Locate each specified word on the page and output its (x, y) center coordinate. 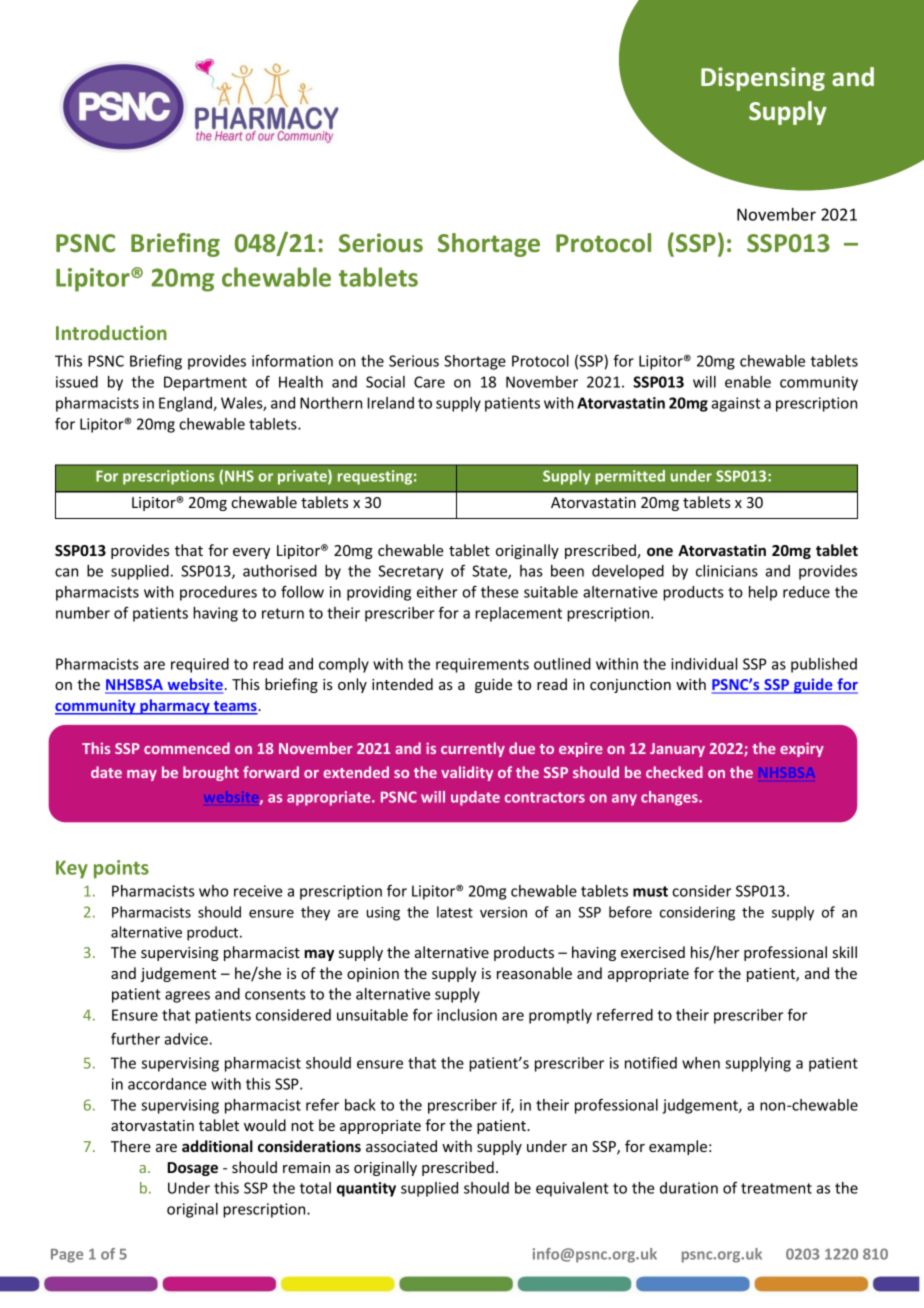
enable (748, 382)
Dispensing (763, 79)
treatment (776, 1188)
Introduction (111, 332)
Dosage (192, 1169)
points (121, 869)
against (735, 404)
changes (670, 798)
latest (455, 912)
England (186, 404)
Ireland (391, 403)
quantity (366, 1189)
